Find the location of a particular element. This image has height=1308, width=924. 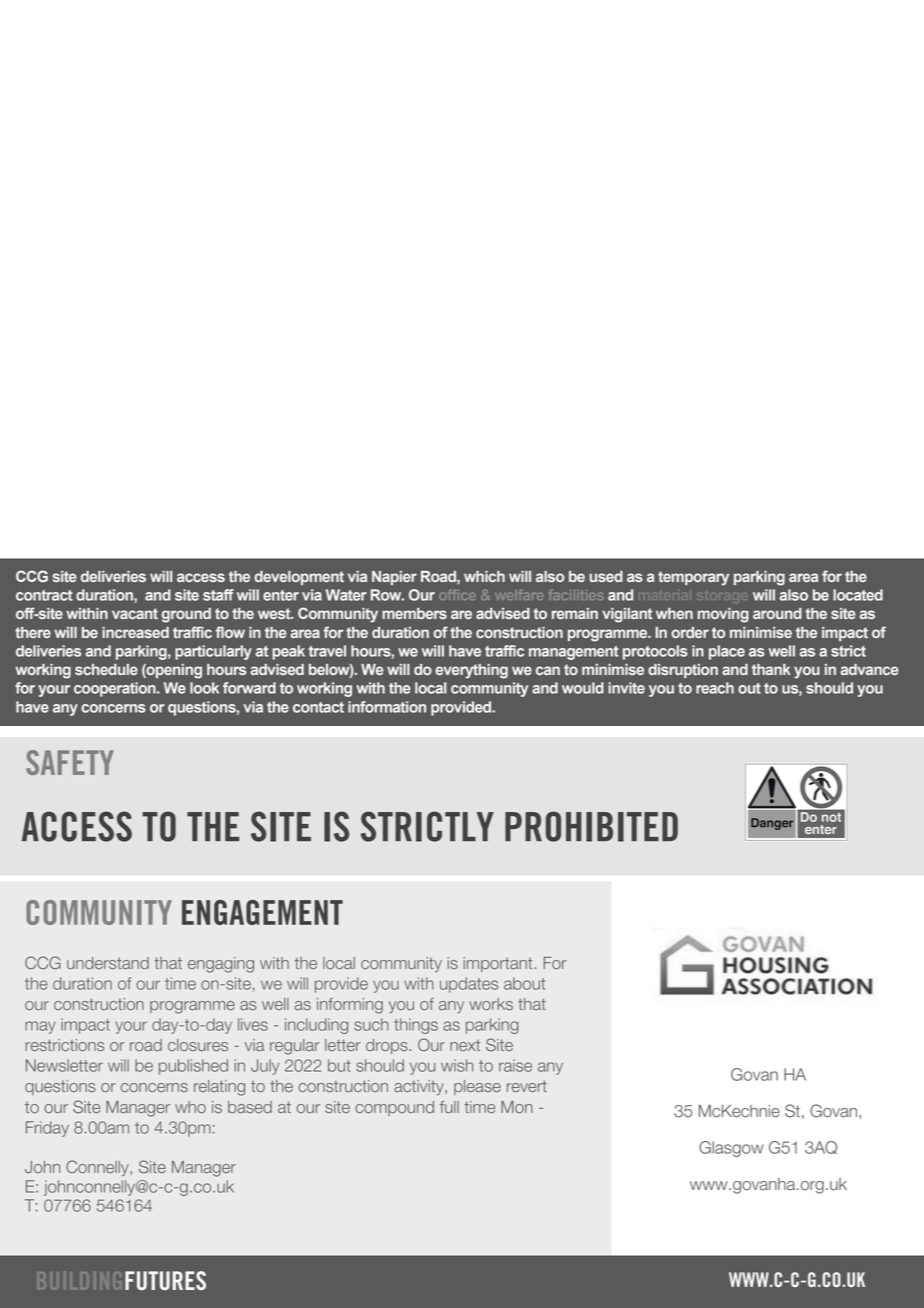

vacant is located at coordinates (135, 613).
